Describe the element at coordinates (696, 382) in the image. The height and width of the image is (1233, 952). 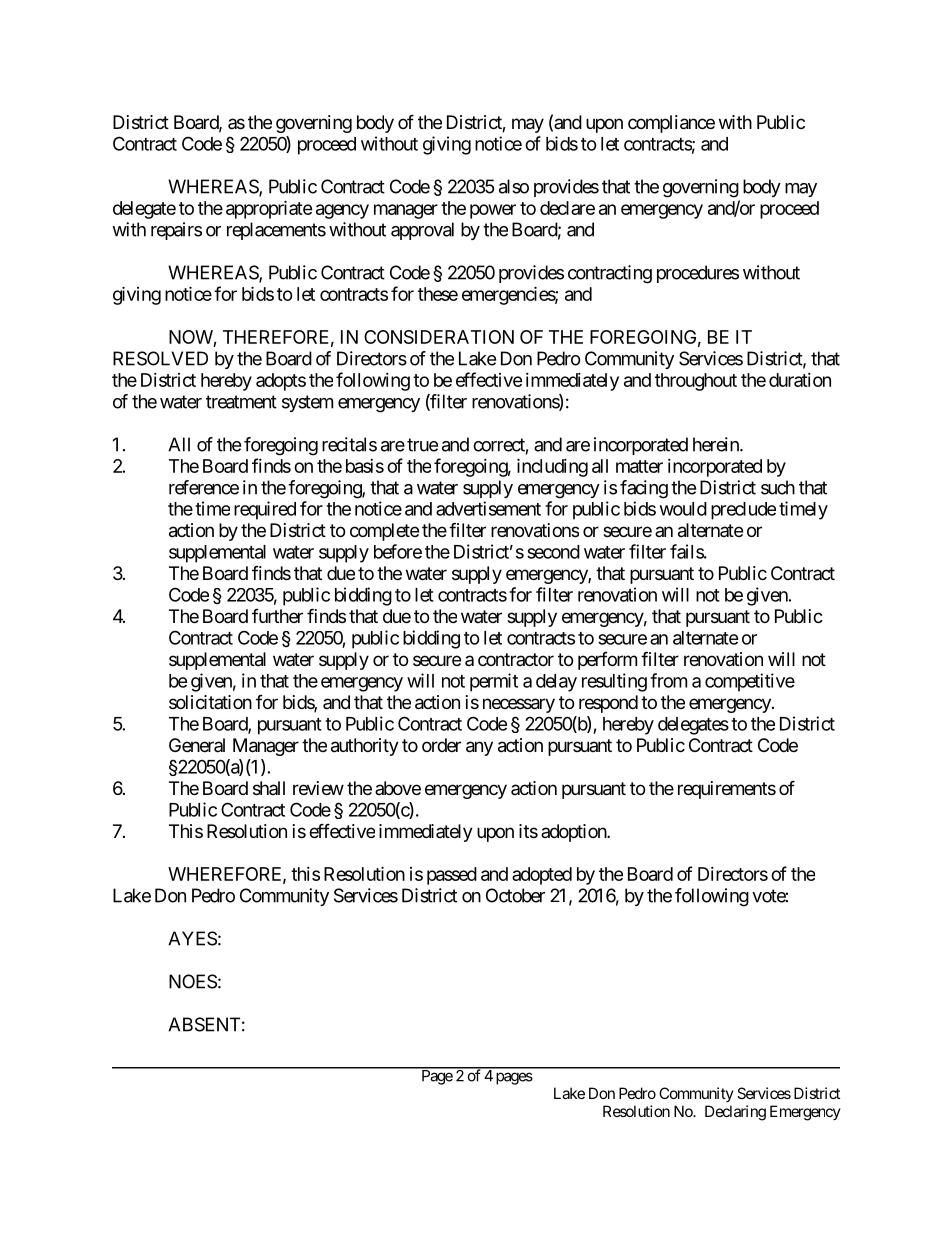
I see `throughout` at that location.
